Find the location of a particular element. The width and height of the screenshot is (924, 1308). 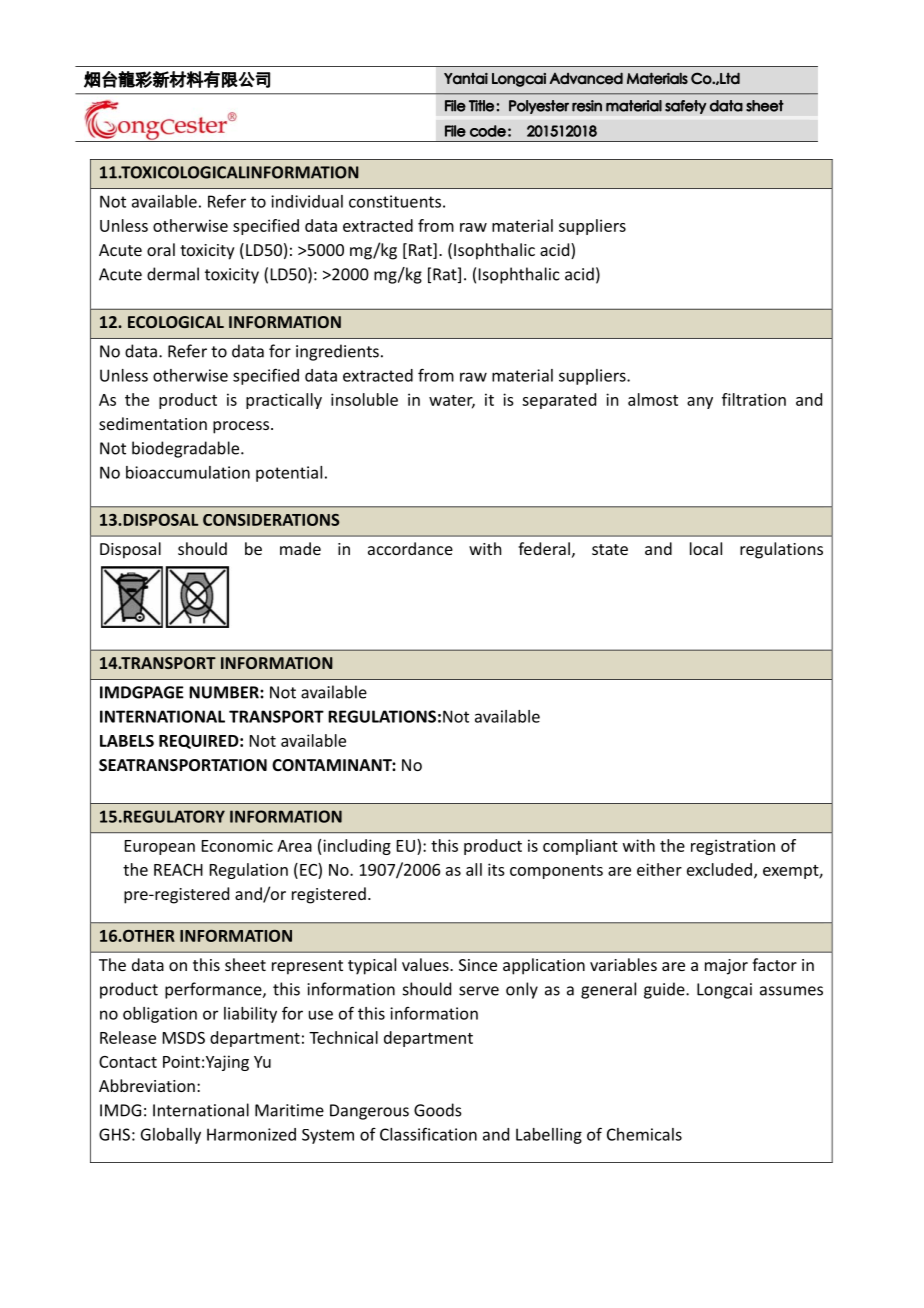

individual is located at coordinates (307, 201).
